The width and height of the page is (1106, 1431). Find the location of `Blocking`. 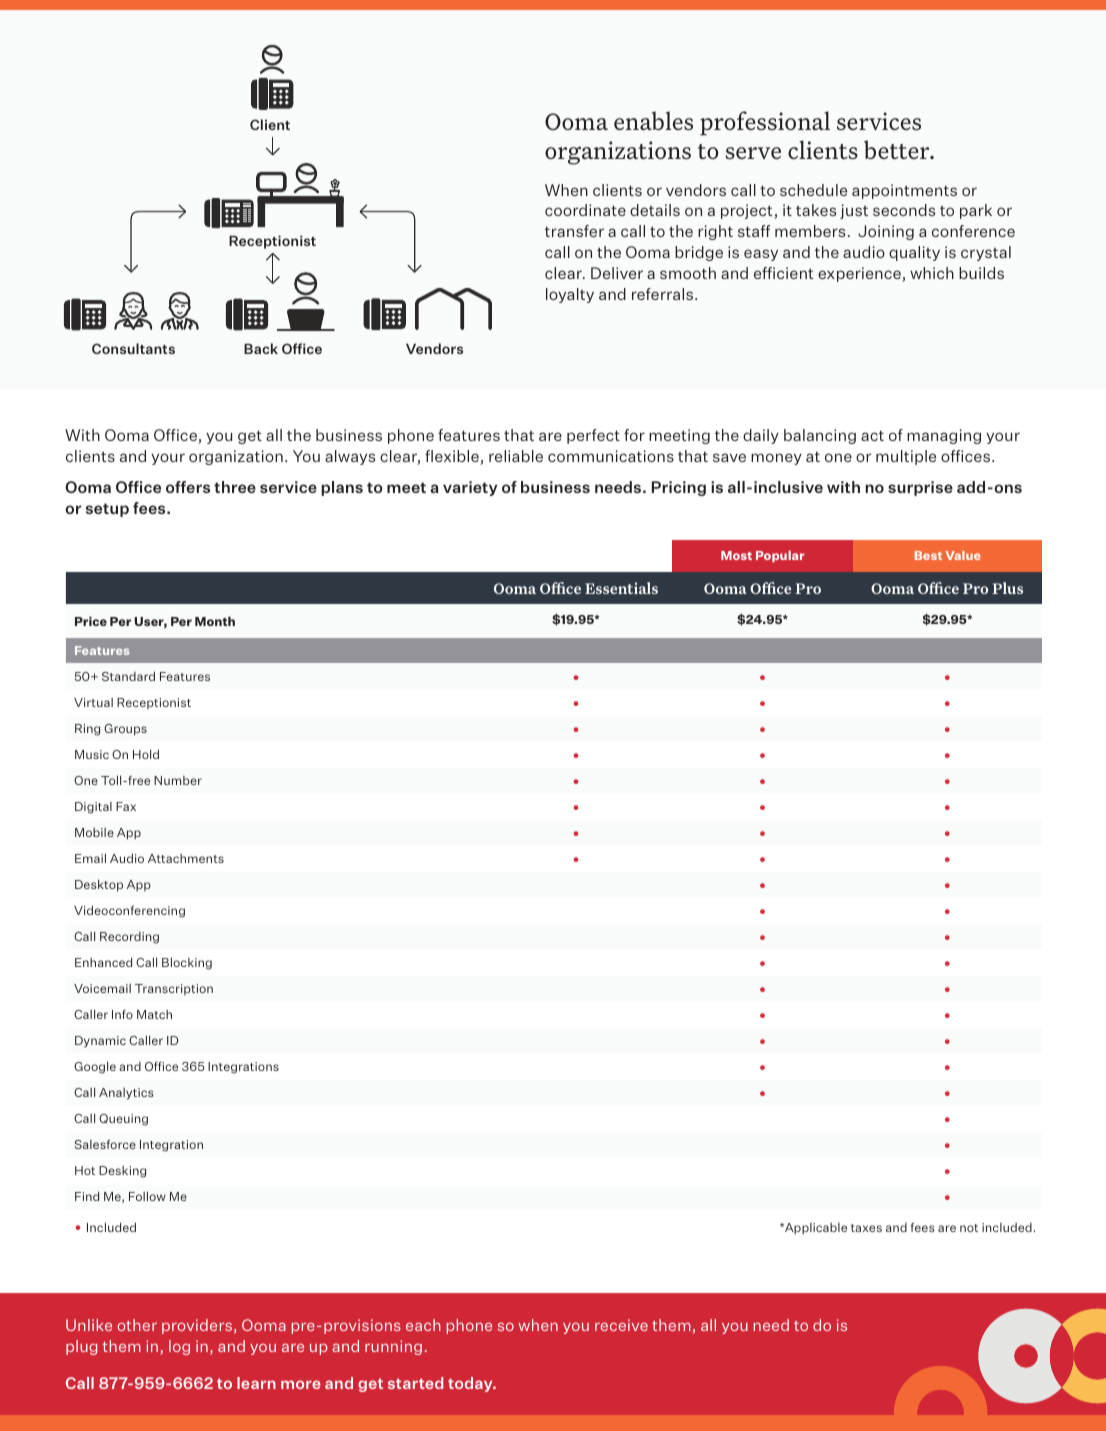

Blocking is located at coordinates (187, 963).
